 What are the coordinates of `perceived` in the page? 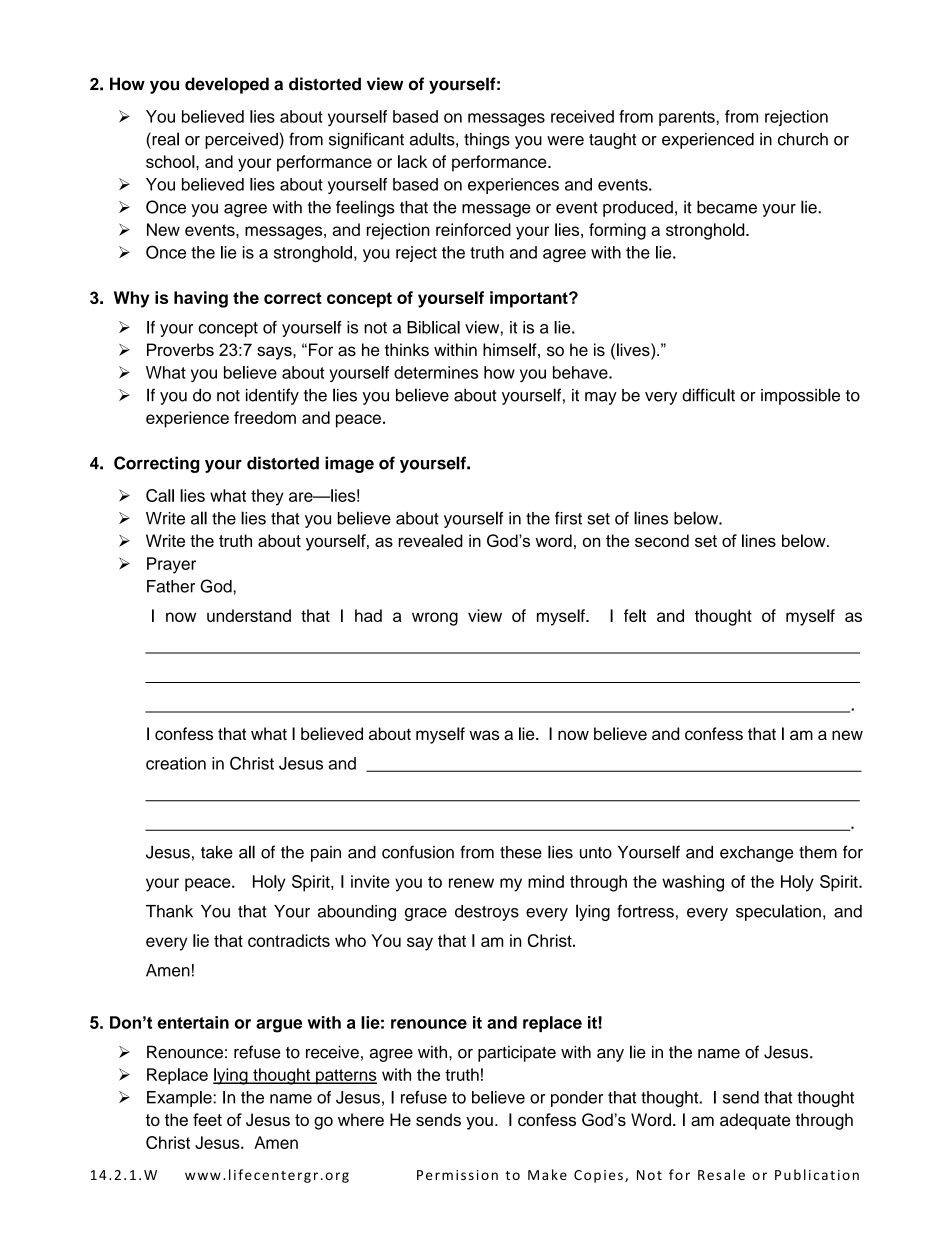 It's located at (242, 141).
